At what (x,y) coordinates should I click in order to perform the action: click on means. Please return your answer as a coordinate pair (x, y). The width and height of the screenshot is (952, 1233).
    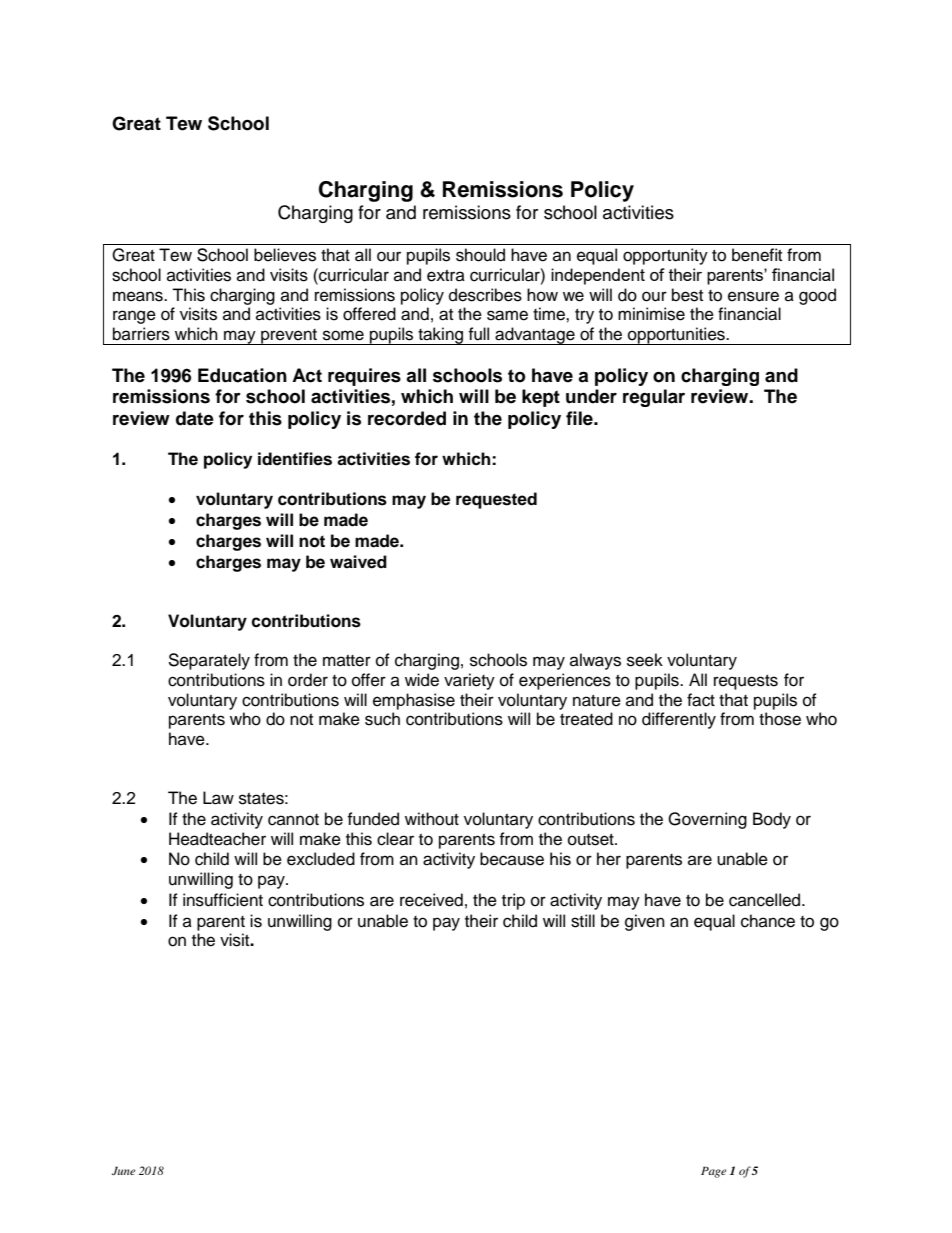
    Looking at the image, I should click on (139, 296).
